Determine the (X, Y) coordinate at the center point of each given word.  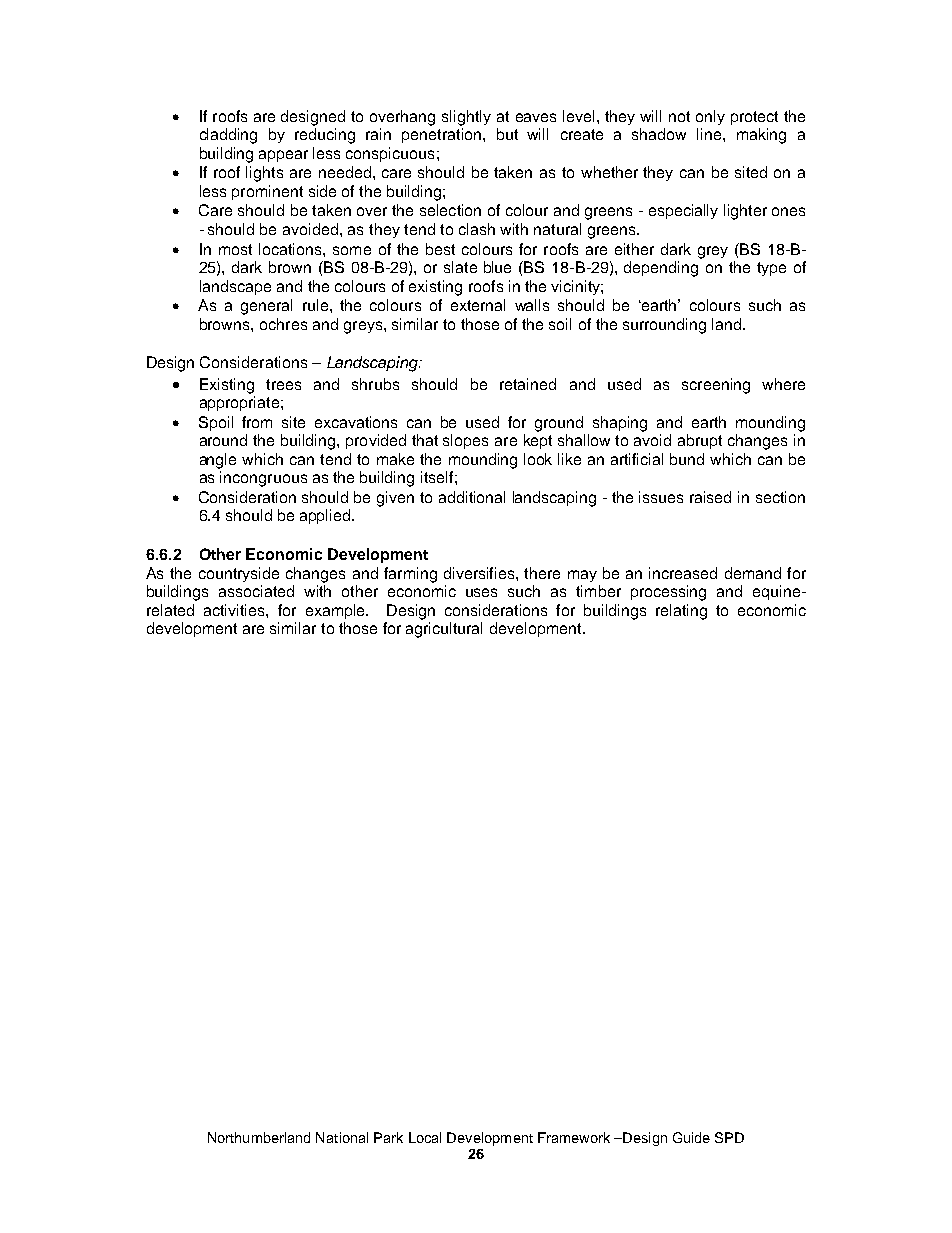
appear (283, 156)
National (342, 1137)
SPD (729, 1137)
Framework (574, 1137)
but (507, 134)
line (710, 134)
